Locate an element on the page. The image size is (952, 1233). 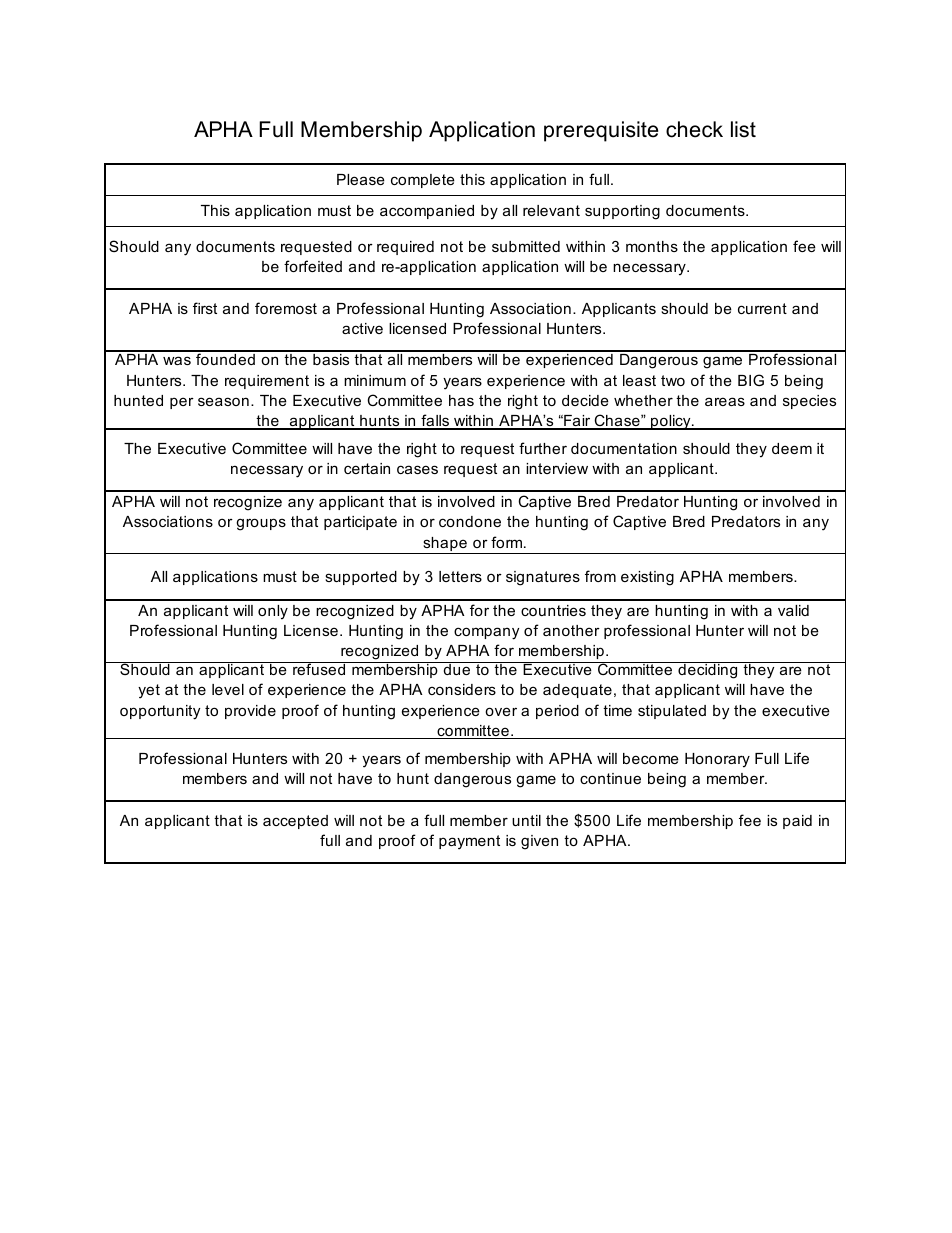
list is located at coordinates (743, 129).
